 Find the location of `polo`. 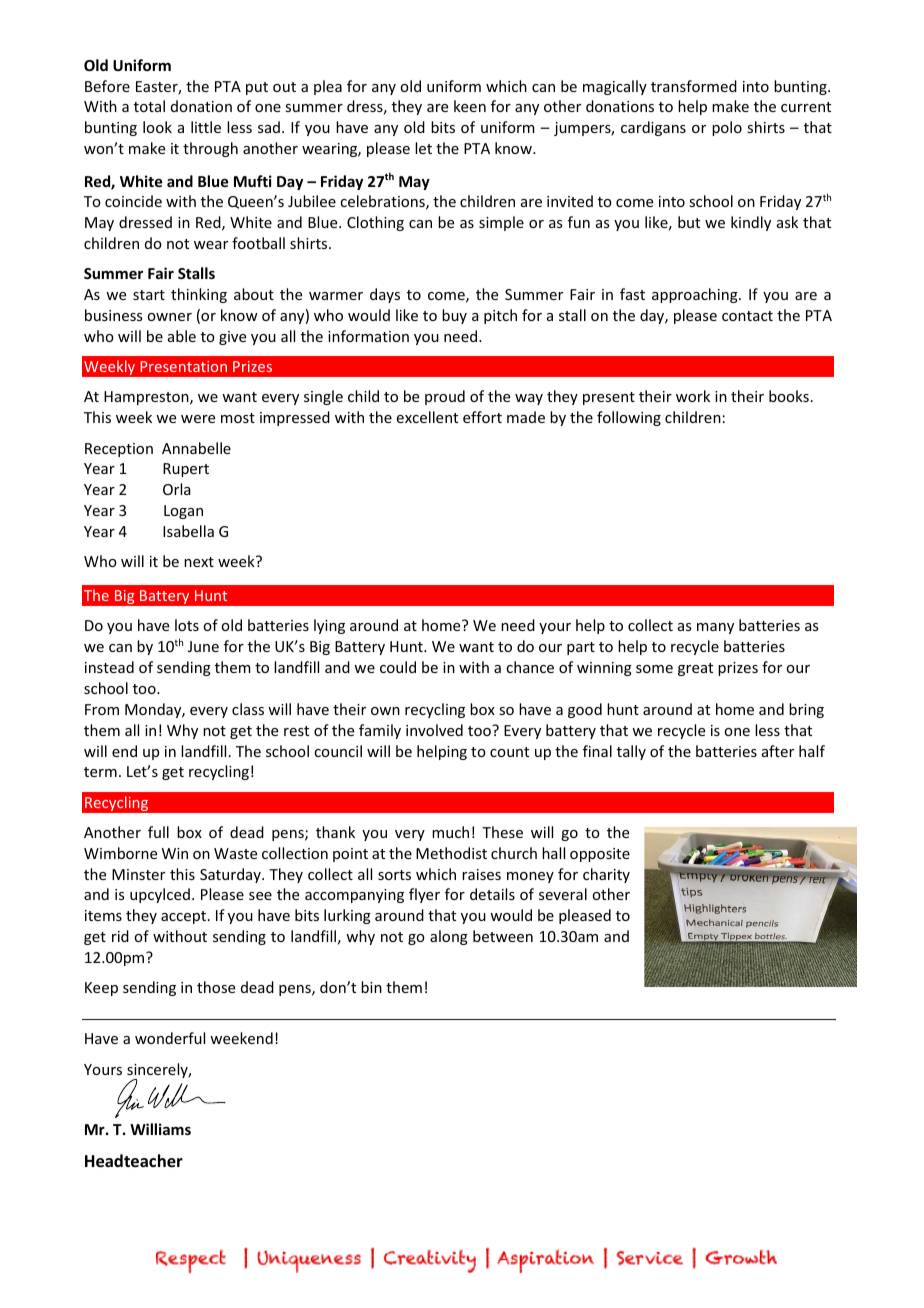

polo is located at coordinates (727, 128).
